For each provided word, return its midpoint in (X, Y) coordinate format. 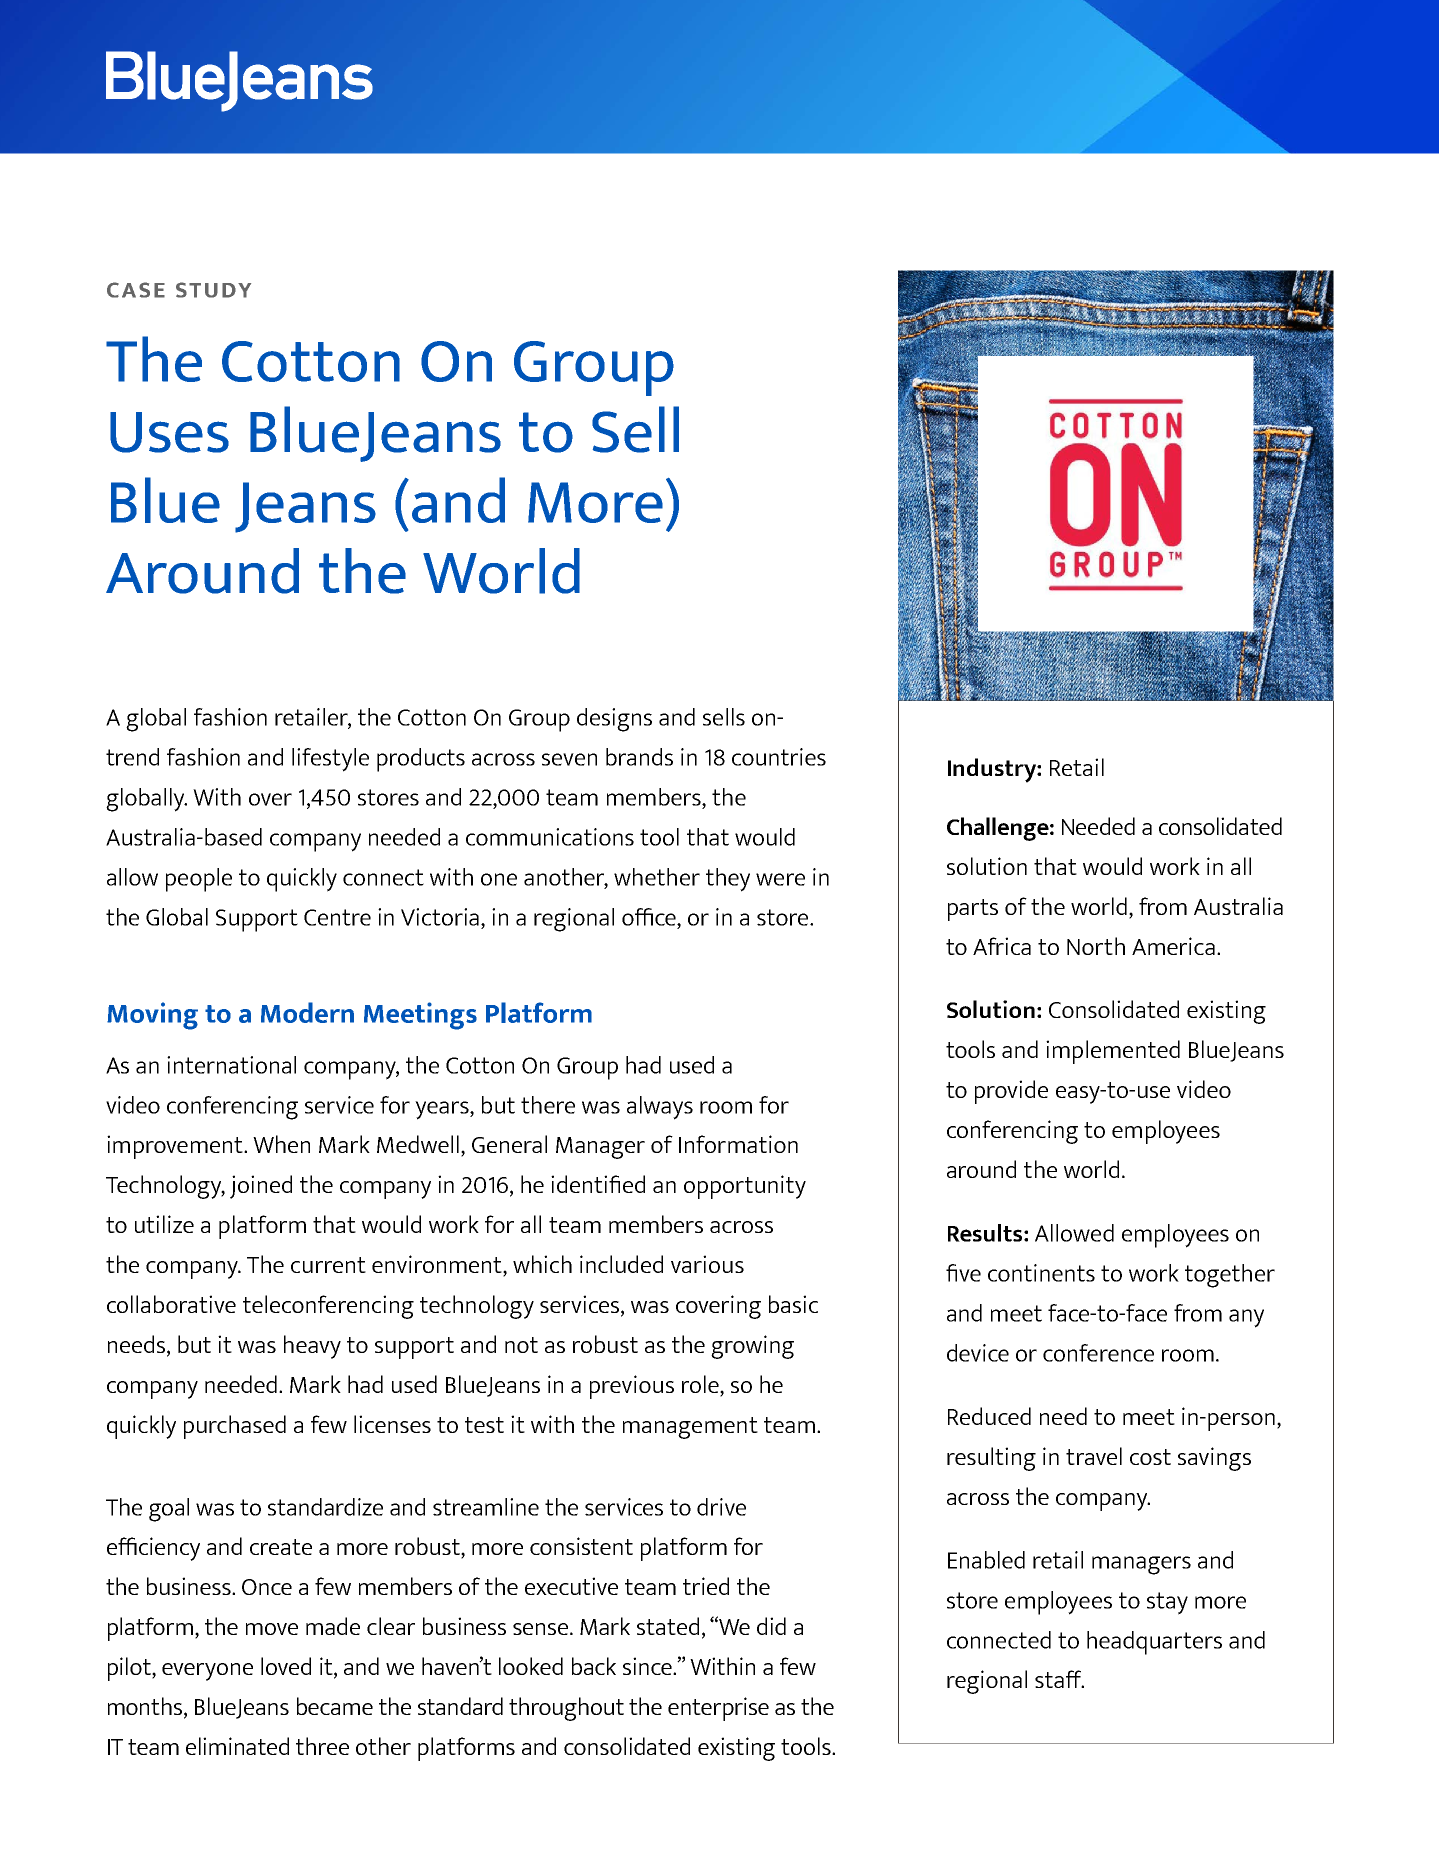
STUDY (213, 290)
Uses (169, 432)
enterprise (718, 1709)
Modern (307, 1012)
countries (779, 757)
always (660, 1108)
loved (286, 1666)
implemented (1113, 1052)
